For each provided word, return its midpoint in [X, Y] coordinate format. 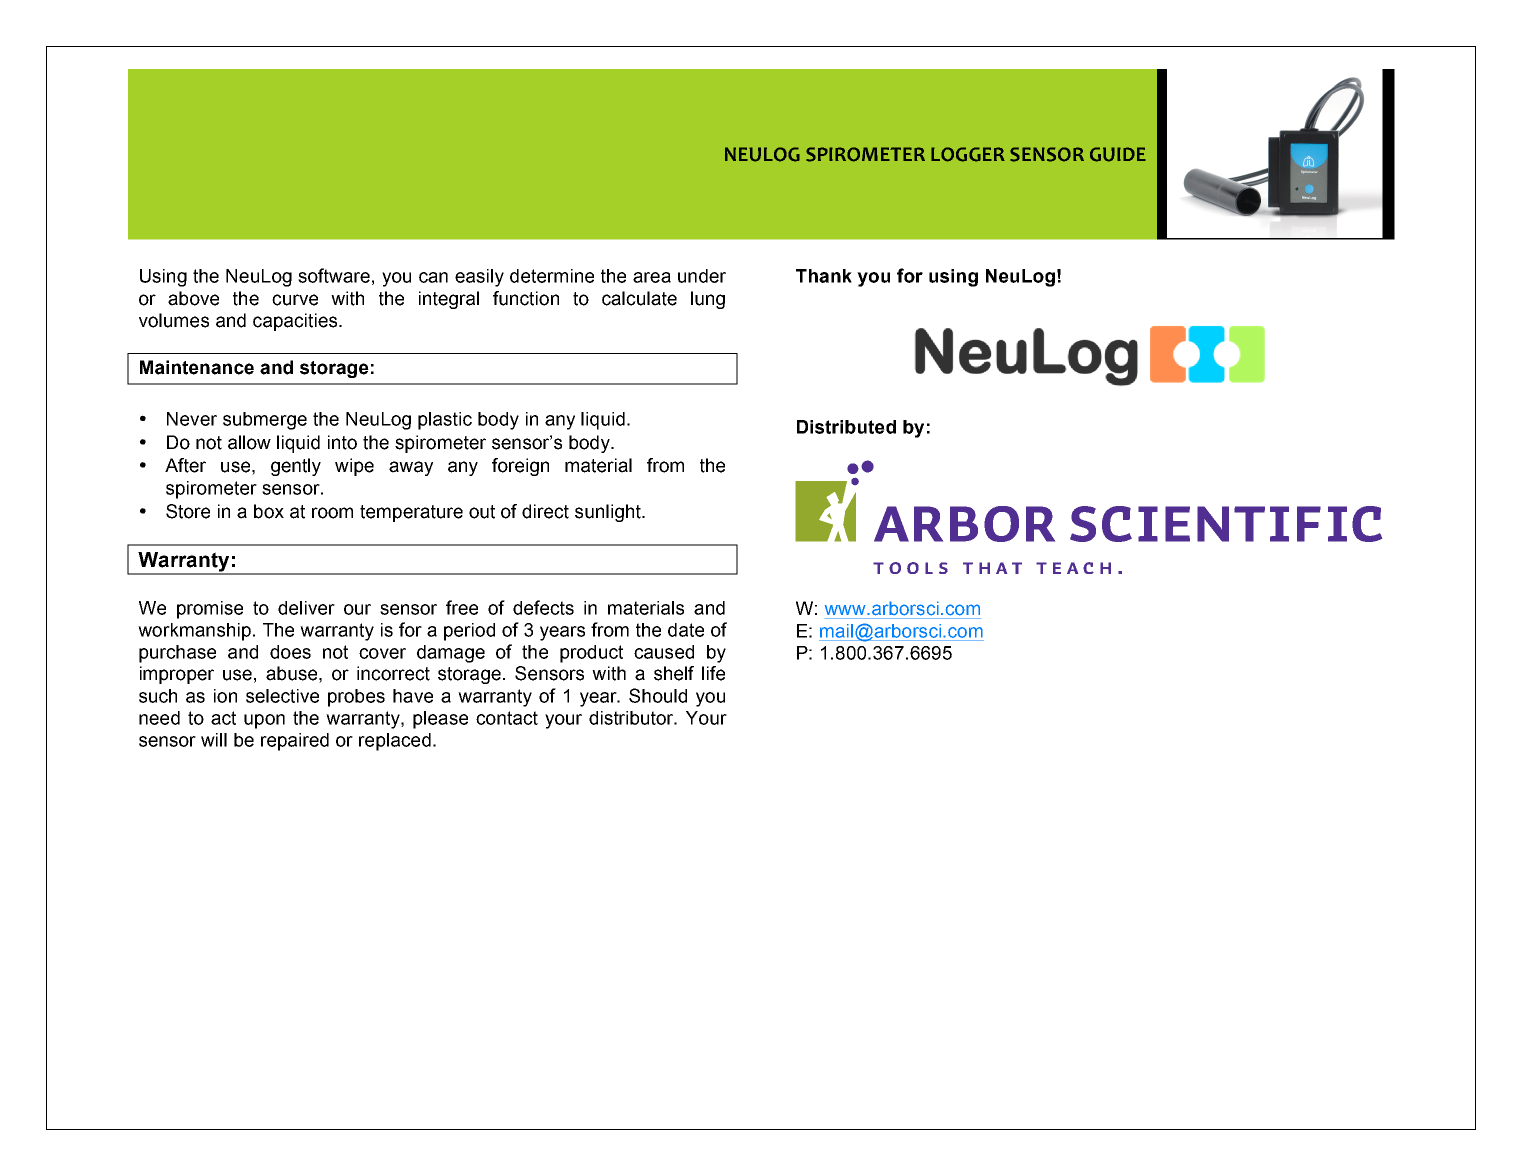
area [652, 277]
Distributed [846, 427]
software [334, 275]
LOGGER [968, 154]
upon [264, 721]
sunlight [609, 513]
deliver [306, 608]
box [269, 511]
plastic [445, 421]
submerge [265, 421]
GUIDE [1118, 154]
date [686, 630]
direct [545, 511]
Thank [824, 276]
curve [295, 300]
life [713, 673]
